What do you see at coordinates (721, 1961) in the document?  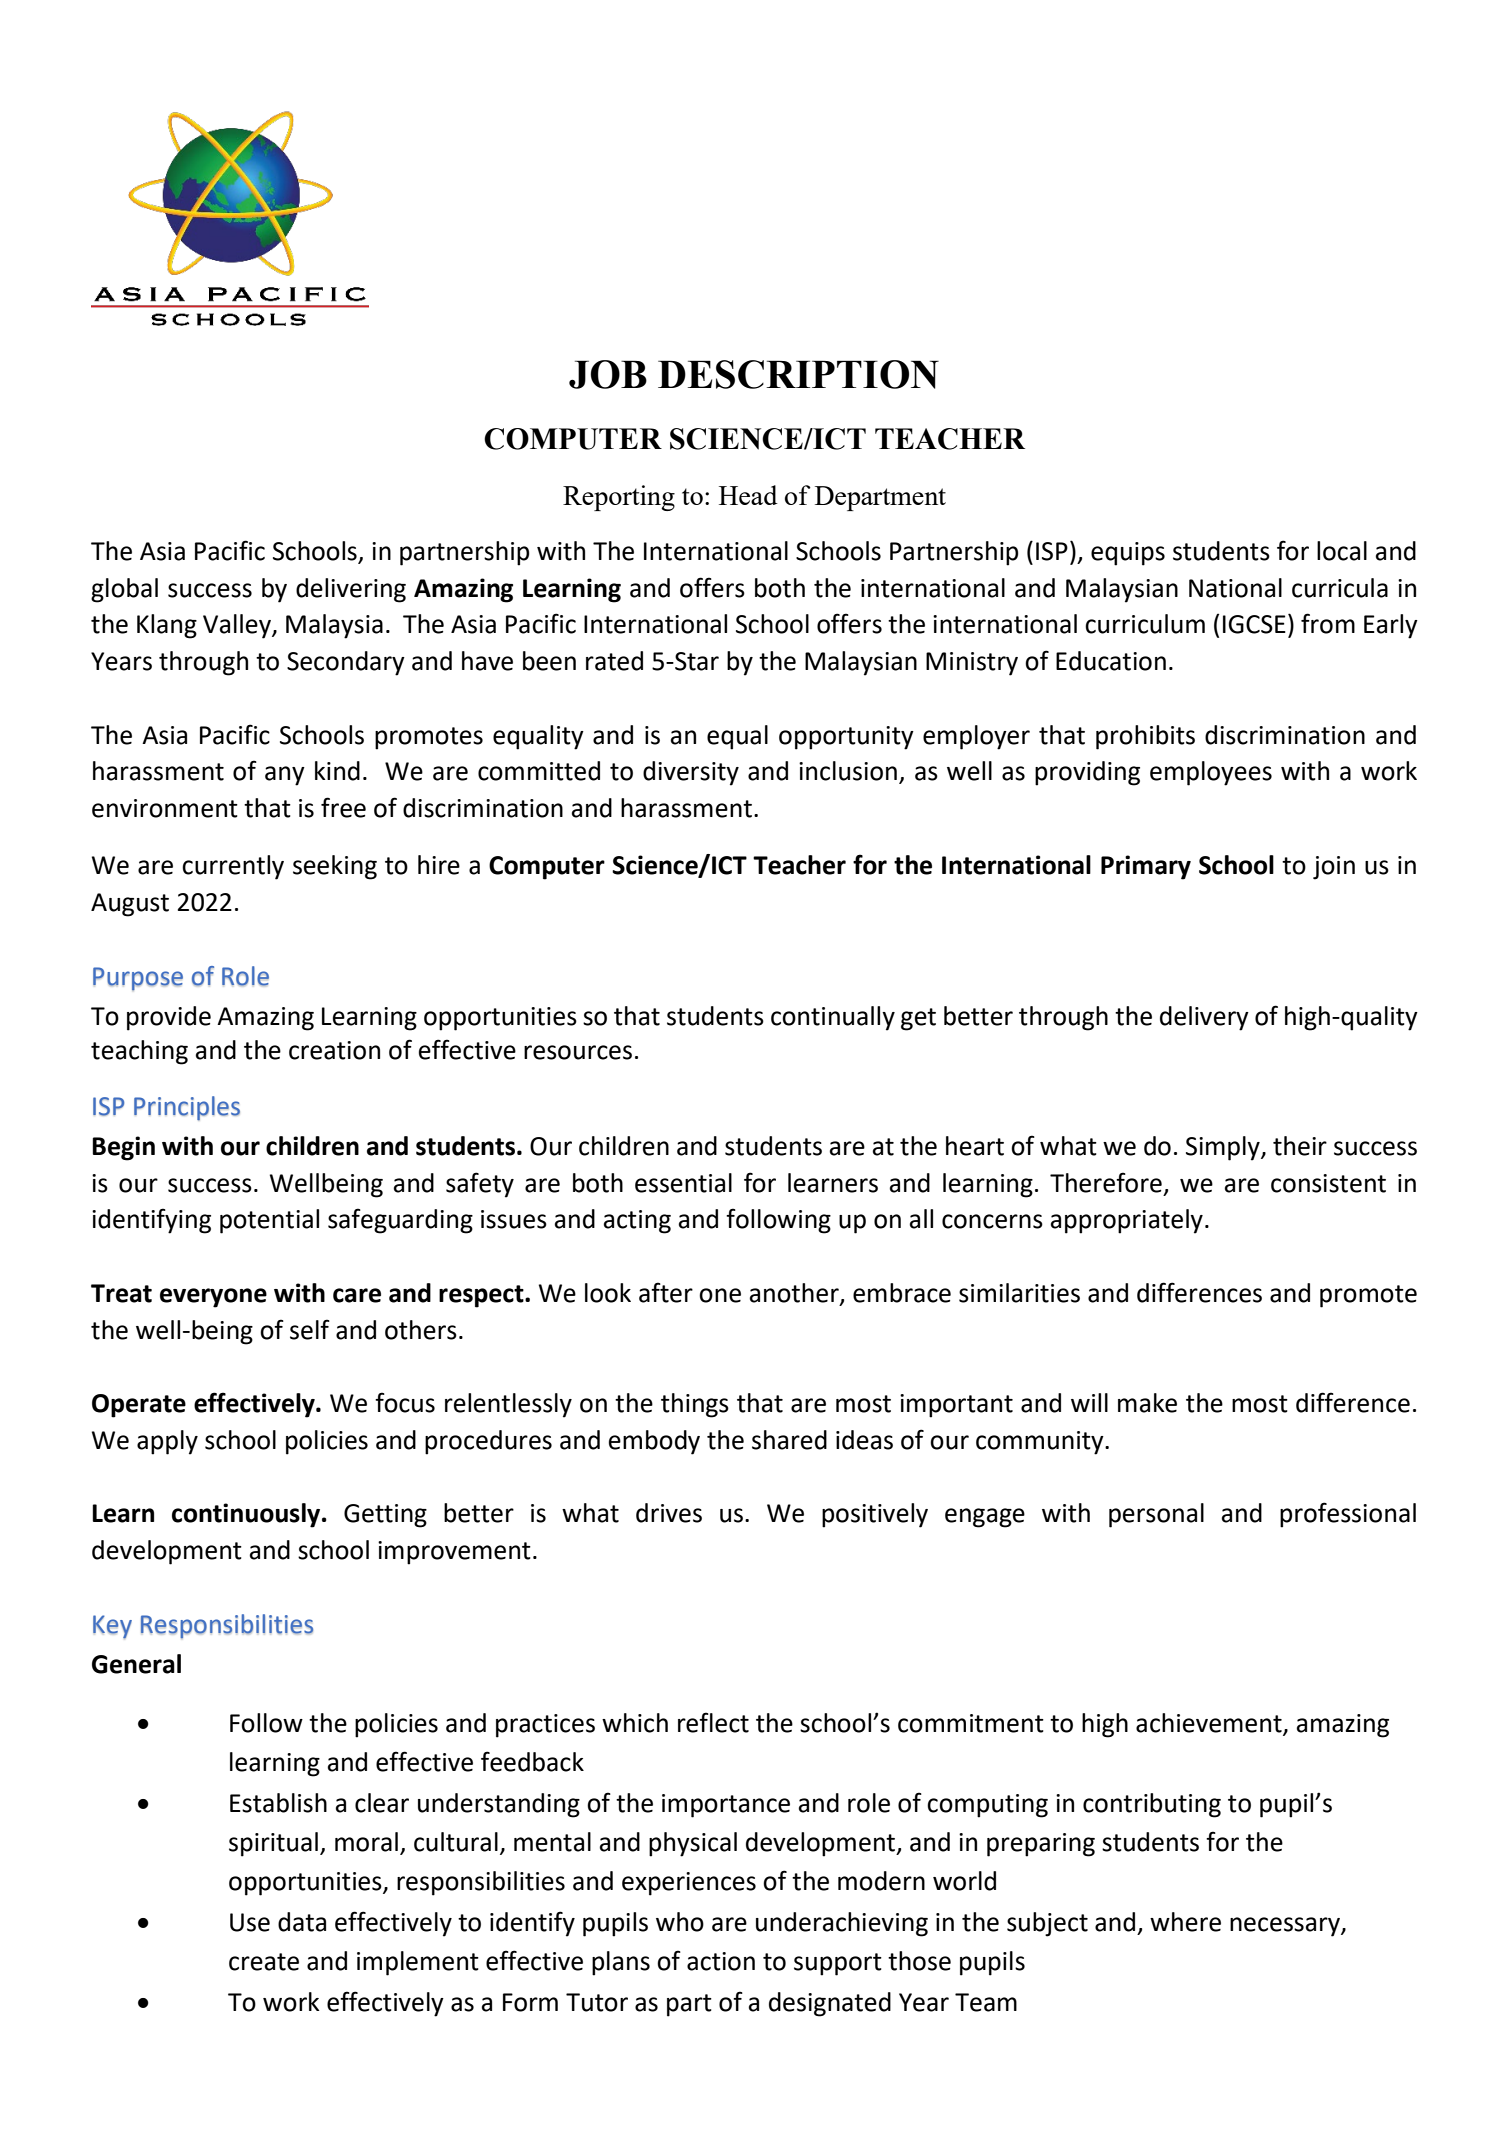 I see `action` at bounding box center [721, 1961].
